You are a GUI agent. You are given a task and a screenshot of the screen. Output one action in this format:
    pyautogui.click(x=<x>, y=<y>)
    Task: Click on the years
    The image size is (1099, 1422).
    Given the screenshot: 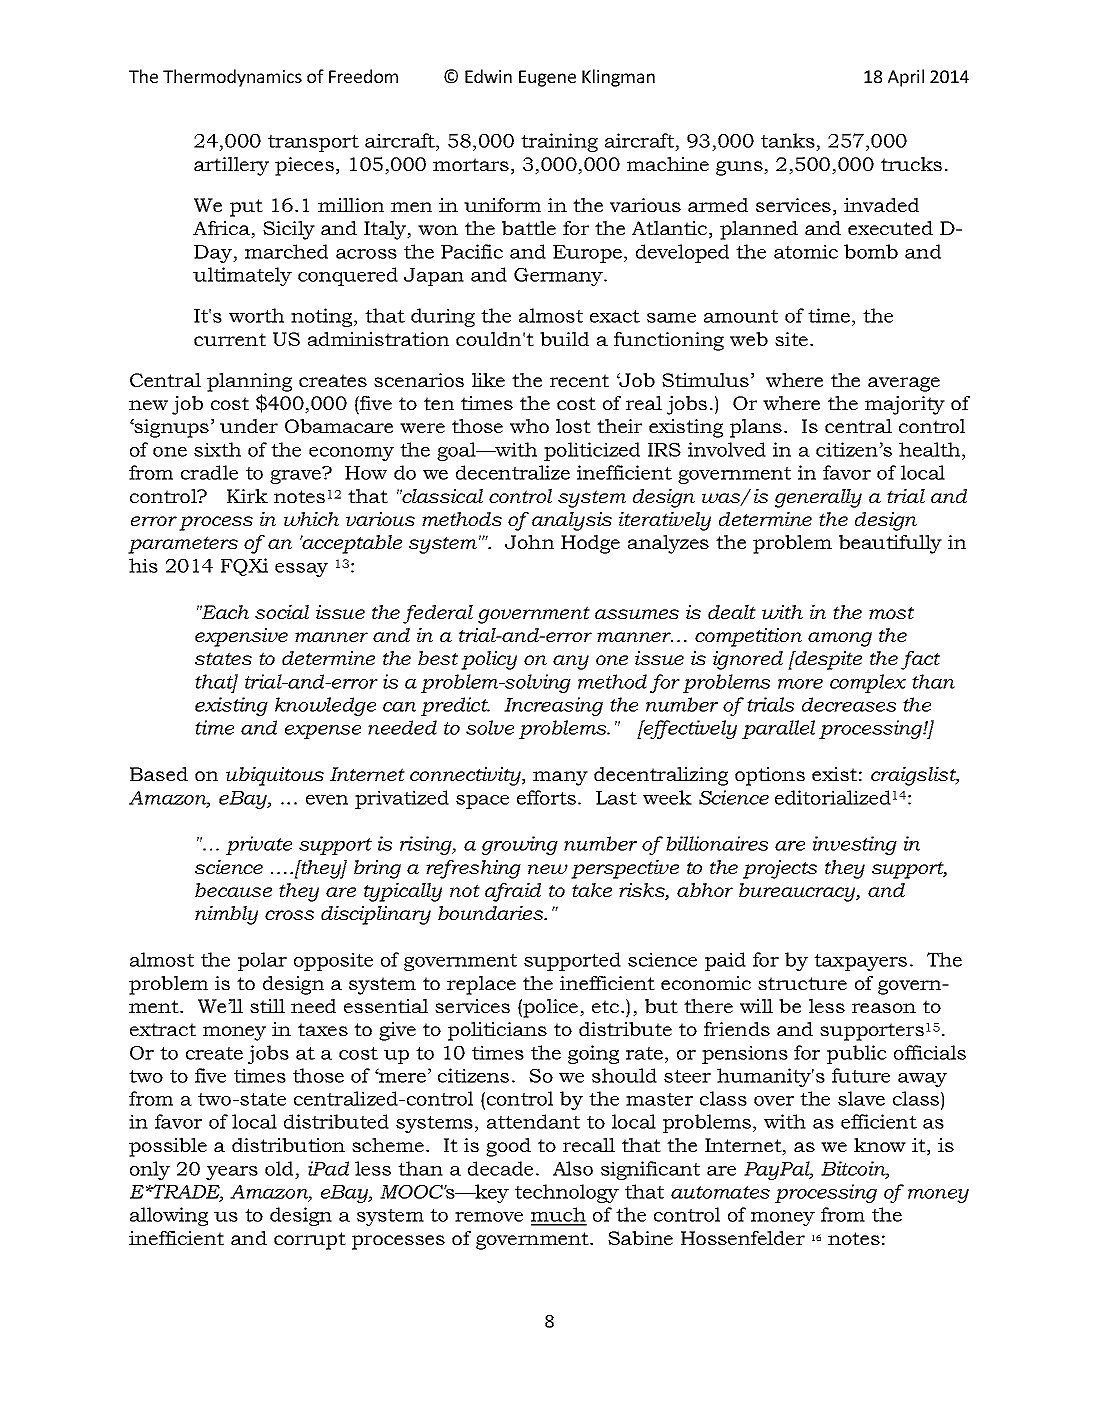 What is the action you would take?
    pyautogui.click(x=232, y=1173)
